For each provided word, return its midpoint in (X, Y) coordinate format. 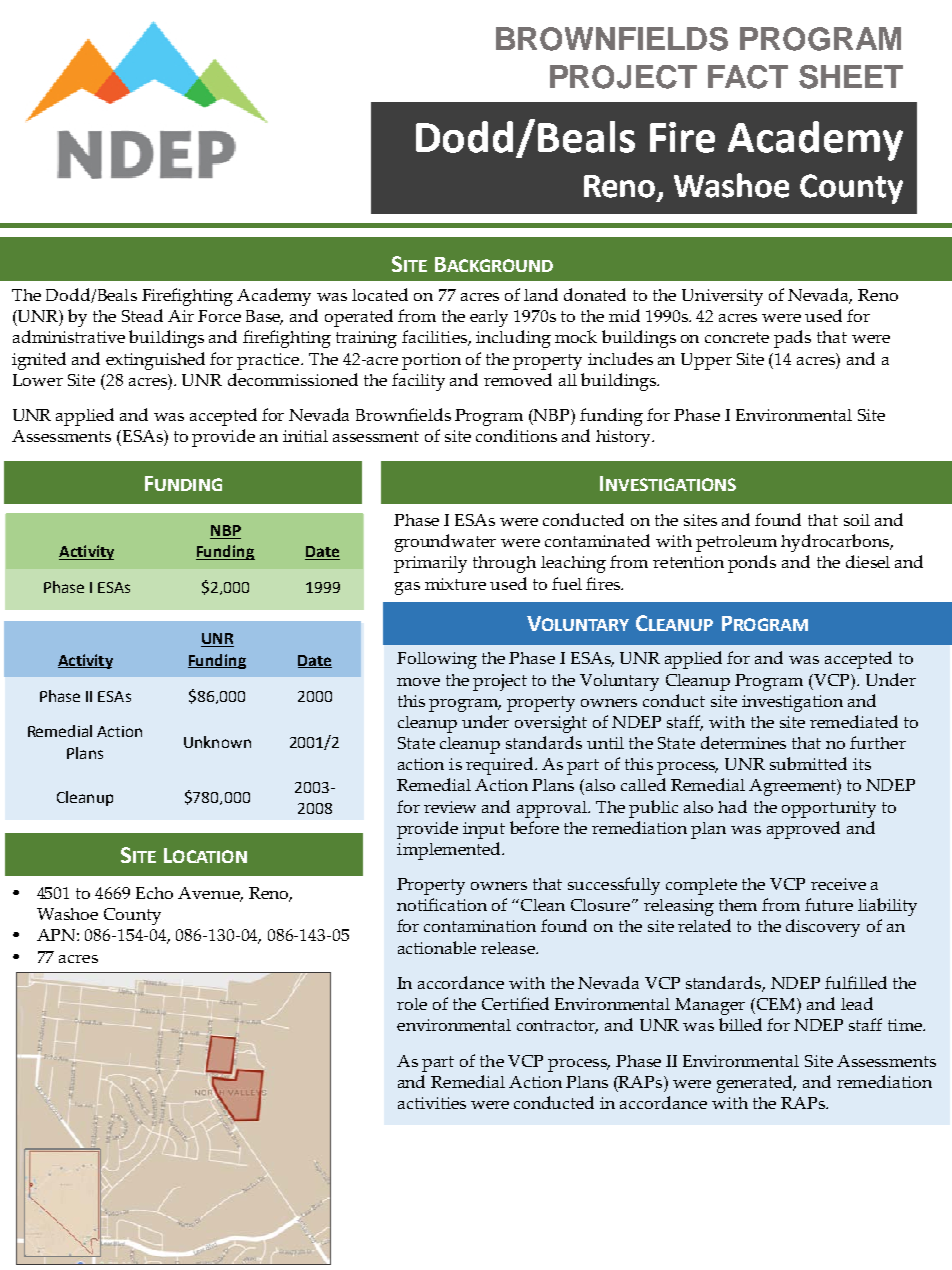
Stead (142, 315)
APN (56, 935)
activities (432, 1103)
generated (756, 1084)
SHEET (851, 77)
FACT (748, 77)
